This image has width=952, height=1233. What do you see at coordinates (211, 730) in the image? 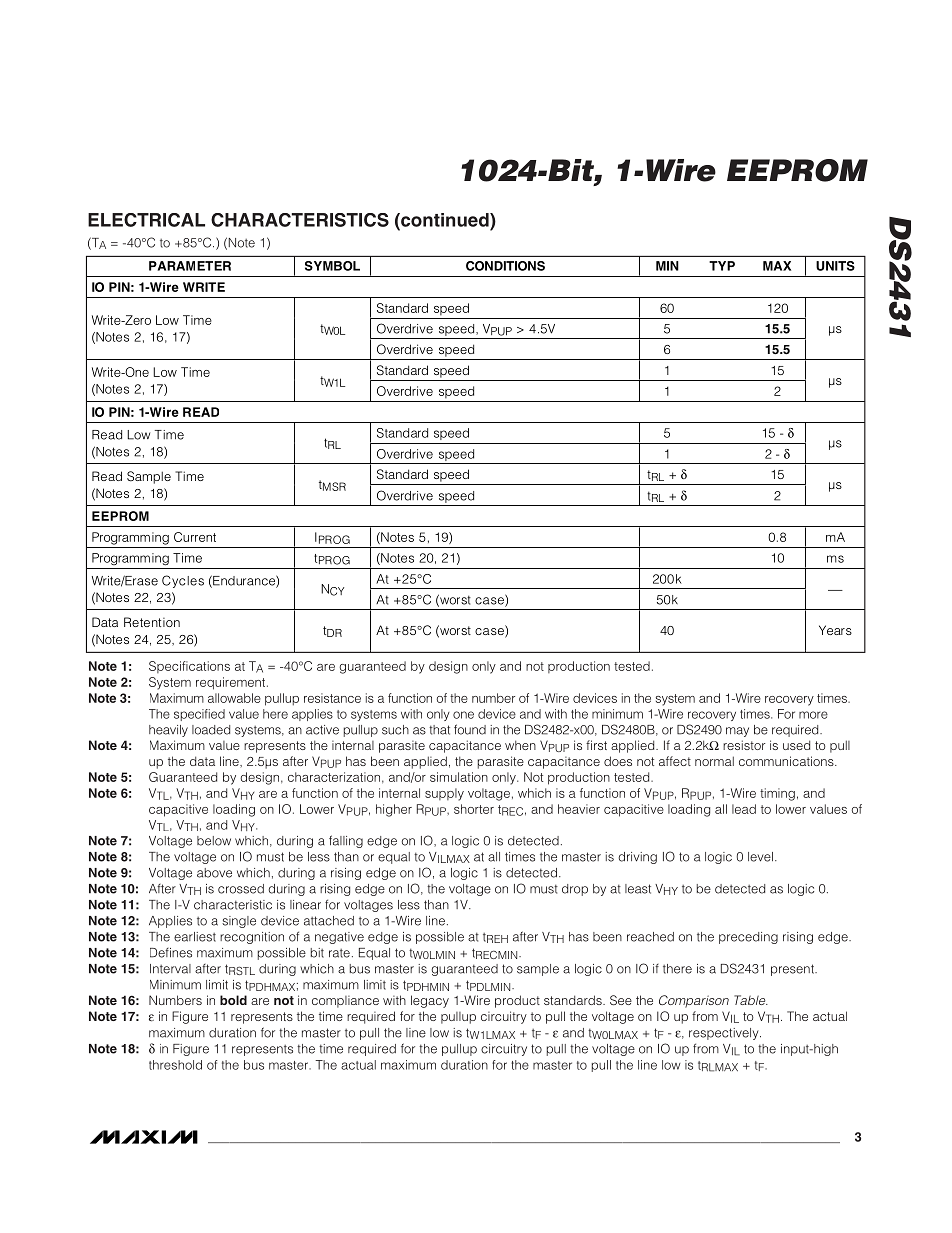
I see `loaded` at bounding box center [211, 730].
